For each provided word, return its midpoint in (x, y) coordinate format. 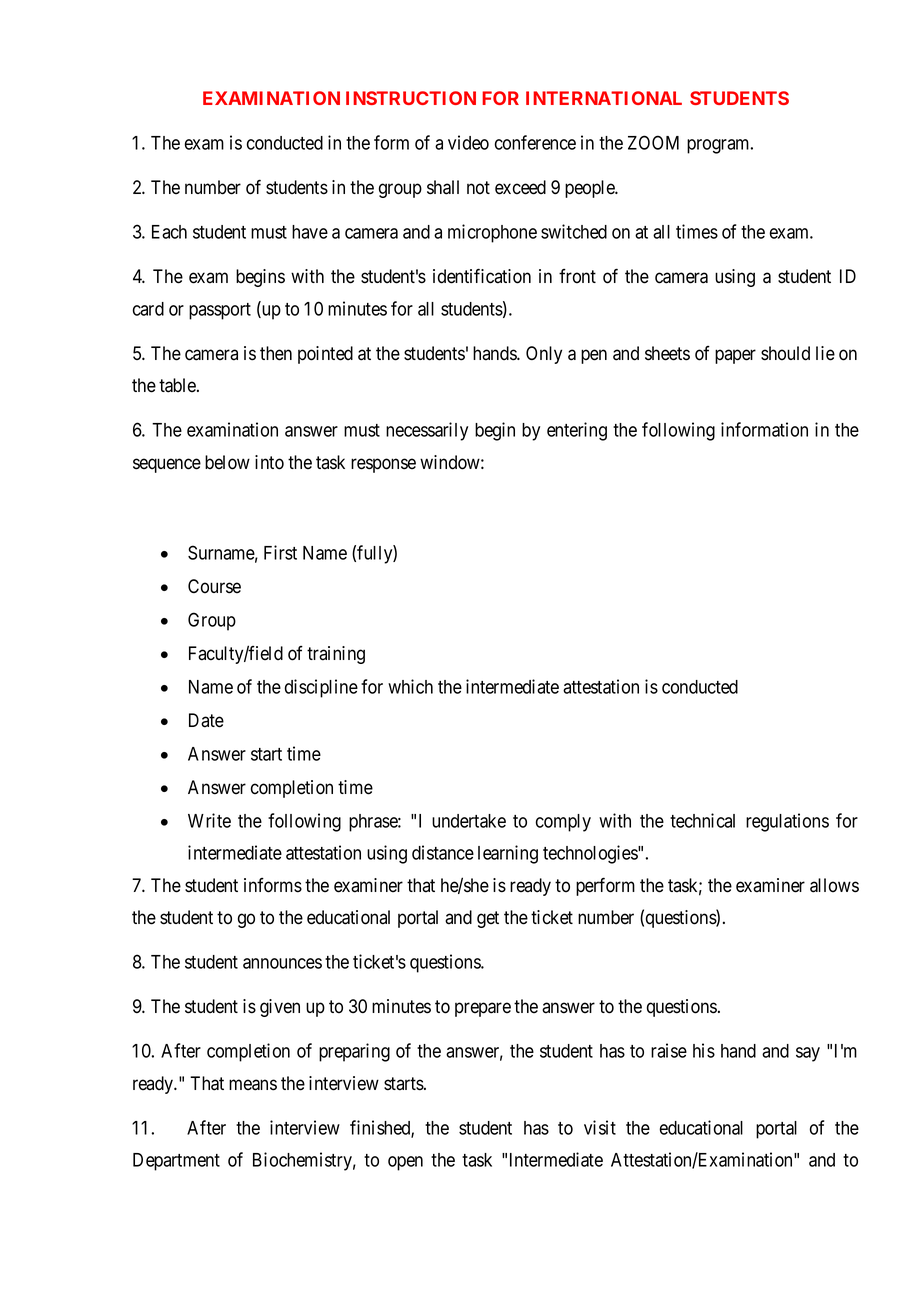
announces (282, 963)
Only (544, 355)
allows (834, 885)
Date (206, 720)
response (383, 465)
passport (220, 311)
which (410, 686)
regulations (787, 822)
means (253, 1085)
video (468, 142)
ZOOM (653, 142)
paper (735, 356)
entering (577, 431)
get (488, 919)
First (280, 552)
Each (169, 232)
